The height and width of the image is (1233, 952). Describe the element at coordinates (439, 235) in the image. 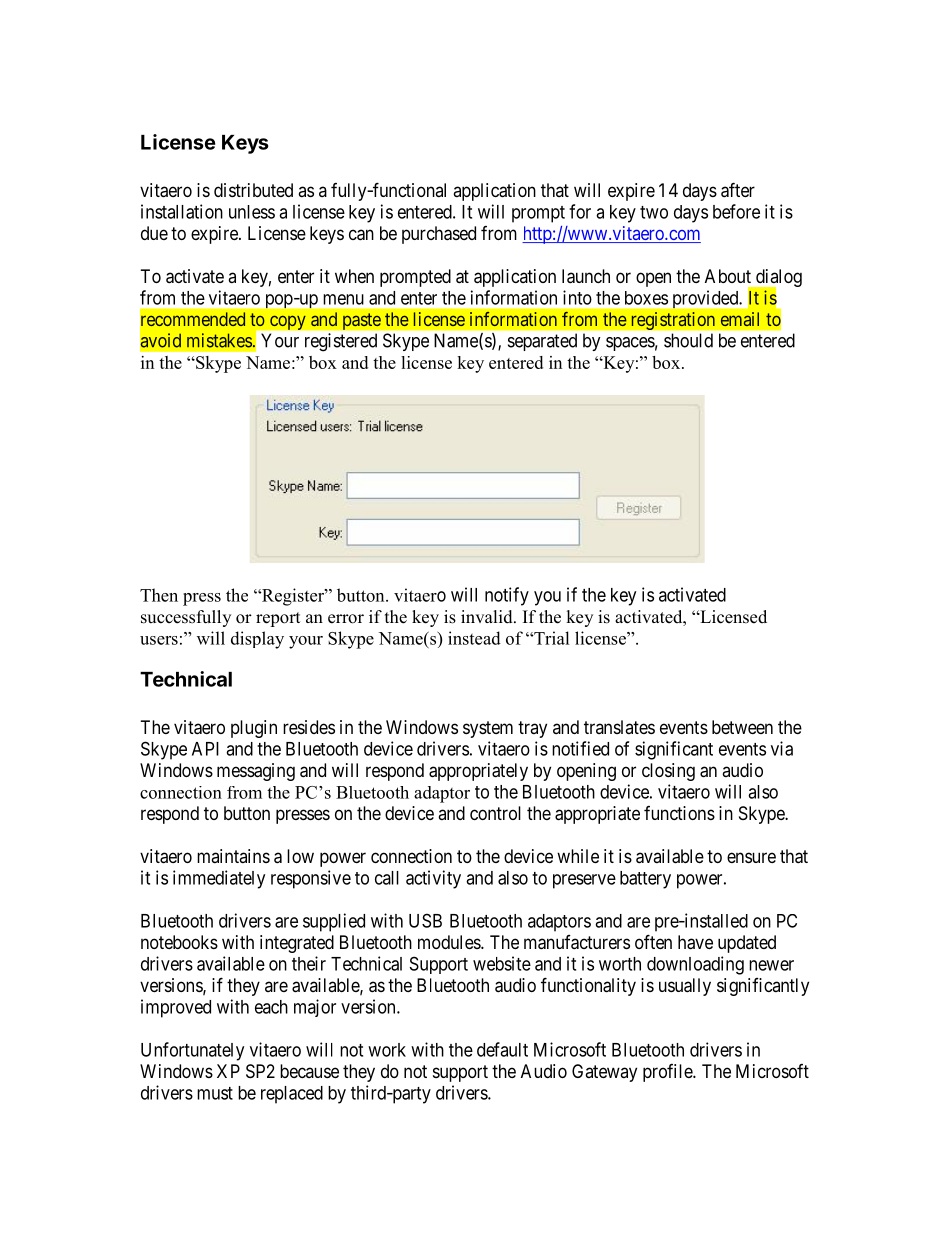

I see `purchased` at that location.
